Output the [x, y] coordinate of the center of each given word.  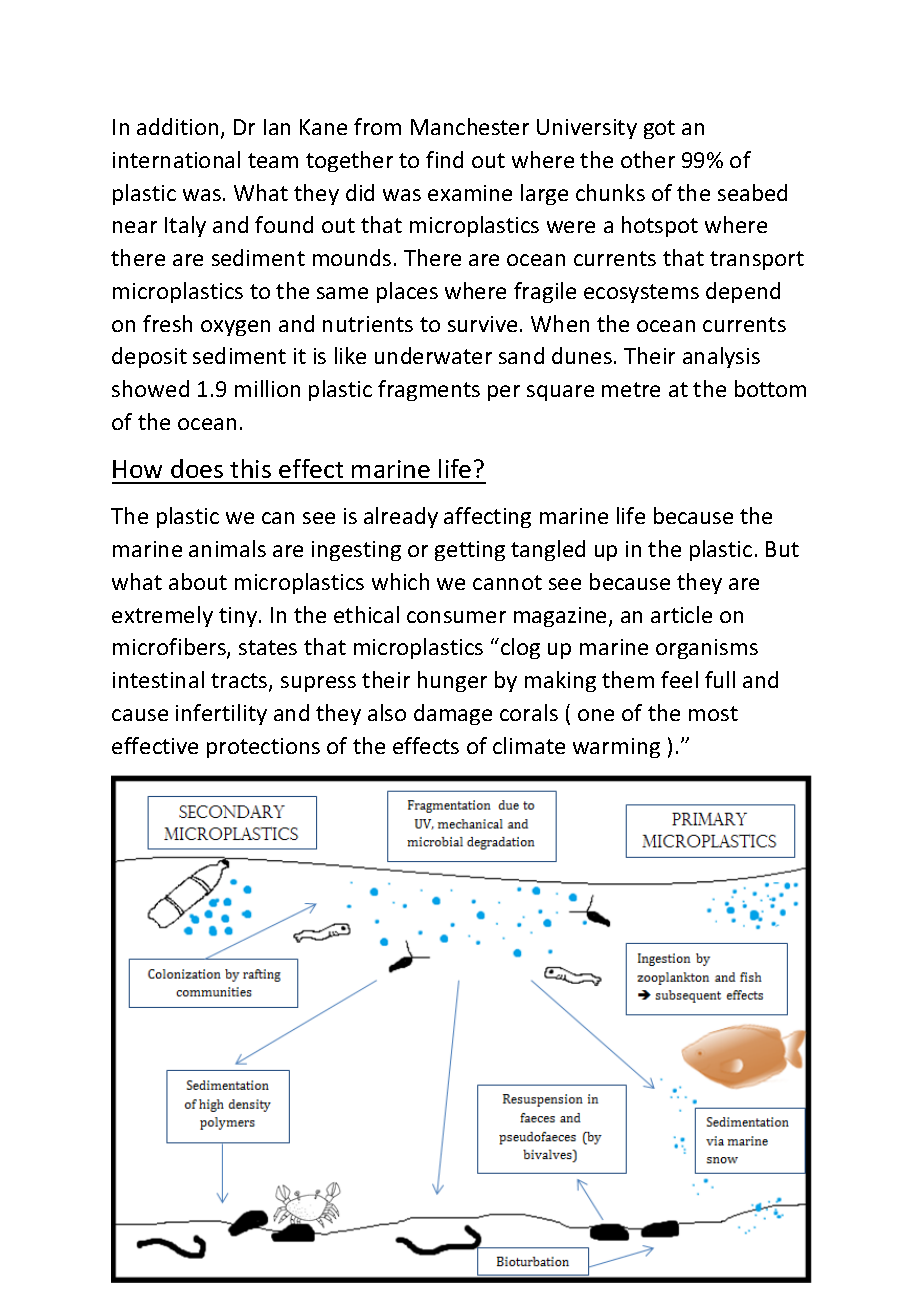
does [197, 468]
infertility [221, 714]
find [444, 159]
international [176, 159]
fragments [429, 390]
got [659, 129]
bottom [770, 388]
